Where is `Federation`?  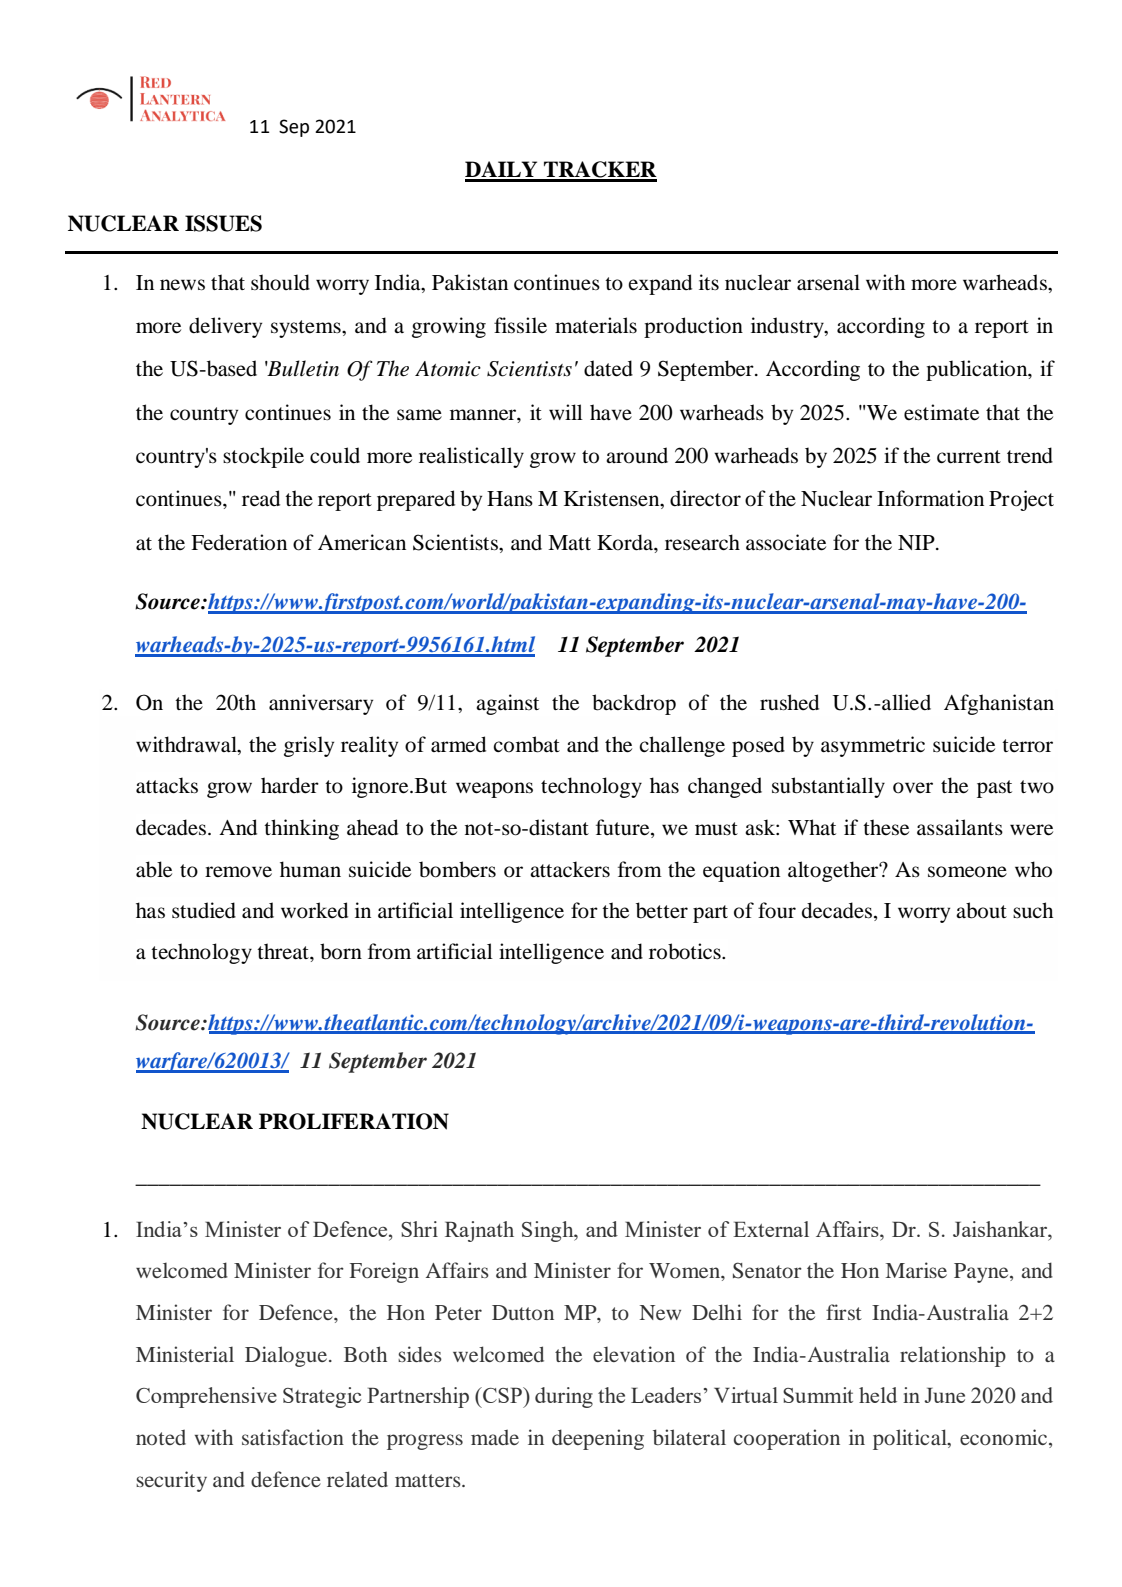
Federation is located at coordinates (239, 542).
